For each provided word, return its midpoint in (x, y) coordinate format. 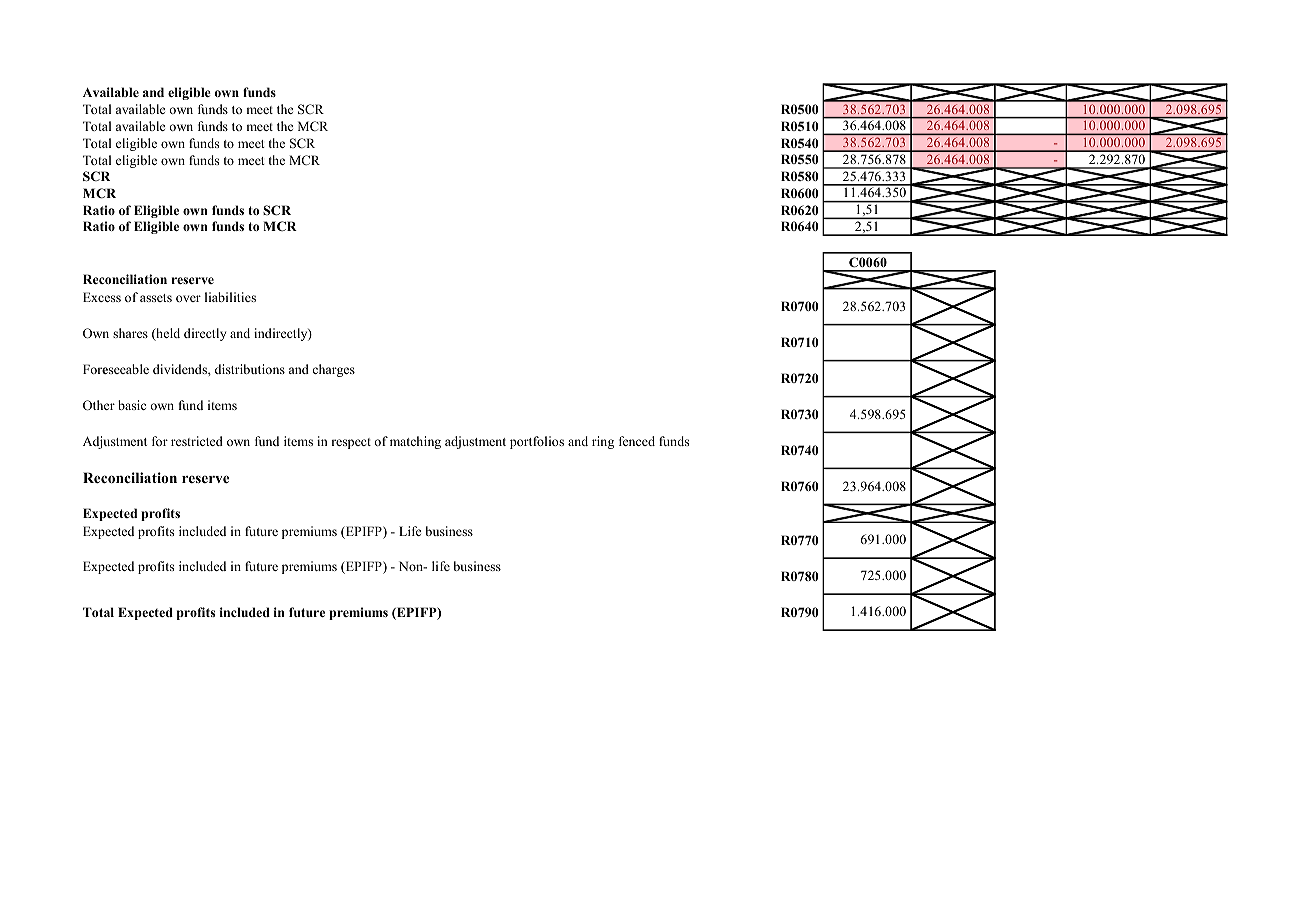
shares (130, 333)
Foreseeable (116, 369)
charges (333, 370)
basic (132, 405)
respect (351, 443)
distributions (250, 369)
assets (156, 298)
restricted (197, 441)
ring (603, 442)
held (167, 334)
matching (415, 442)
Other (99, 405)
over (188, 298)
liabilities (230, 297)
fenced (637, 441)
